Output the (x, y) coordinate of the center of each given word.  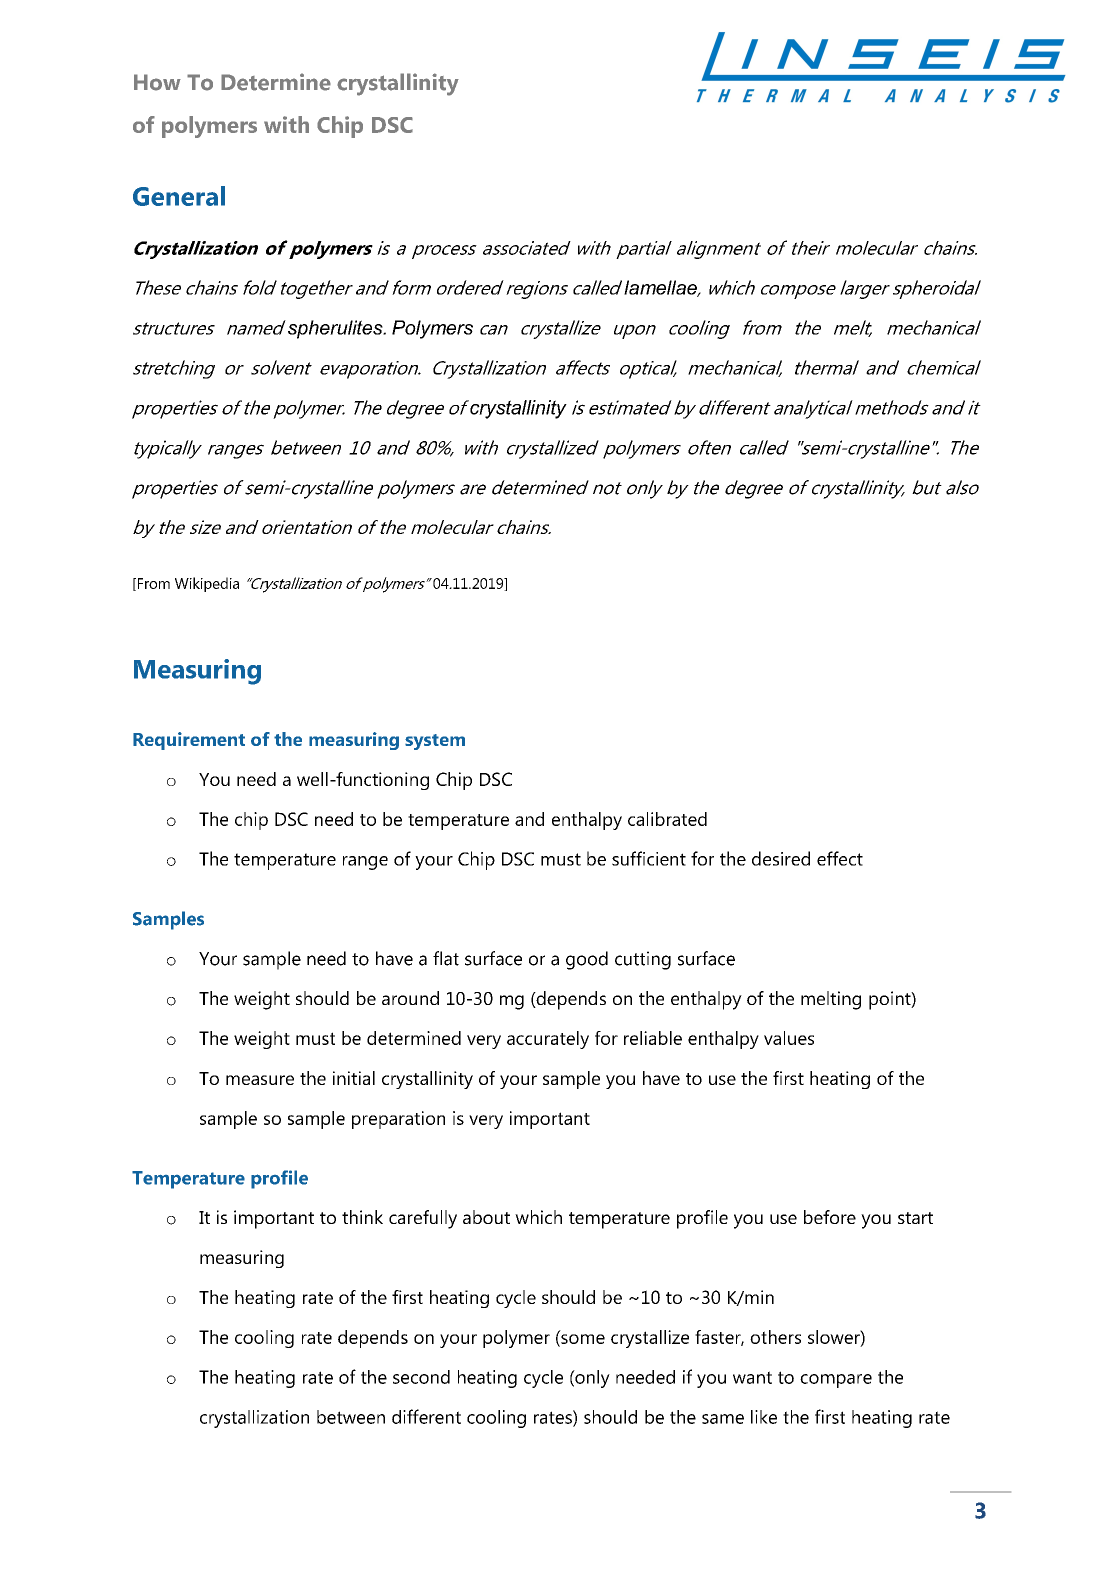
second (421, 1377)
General (179, 196)
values (789, 1038)
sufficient (649, 858)
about (486, 1217)
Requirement (189, 741)
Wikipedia (207, 584)
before (830, 1217)
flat (446, 958)
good (587, 960)
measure (260, 1080)
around (410, 998)
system (435, 742)
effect (840, 858)
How (157, 82)
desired (781, 858)
